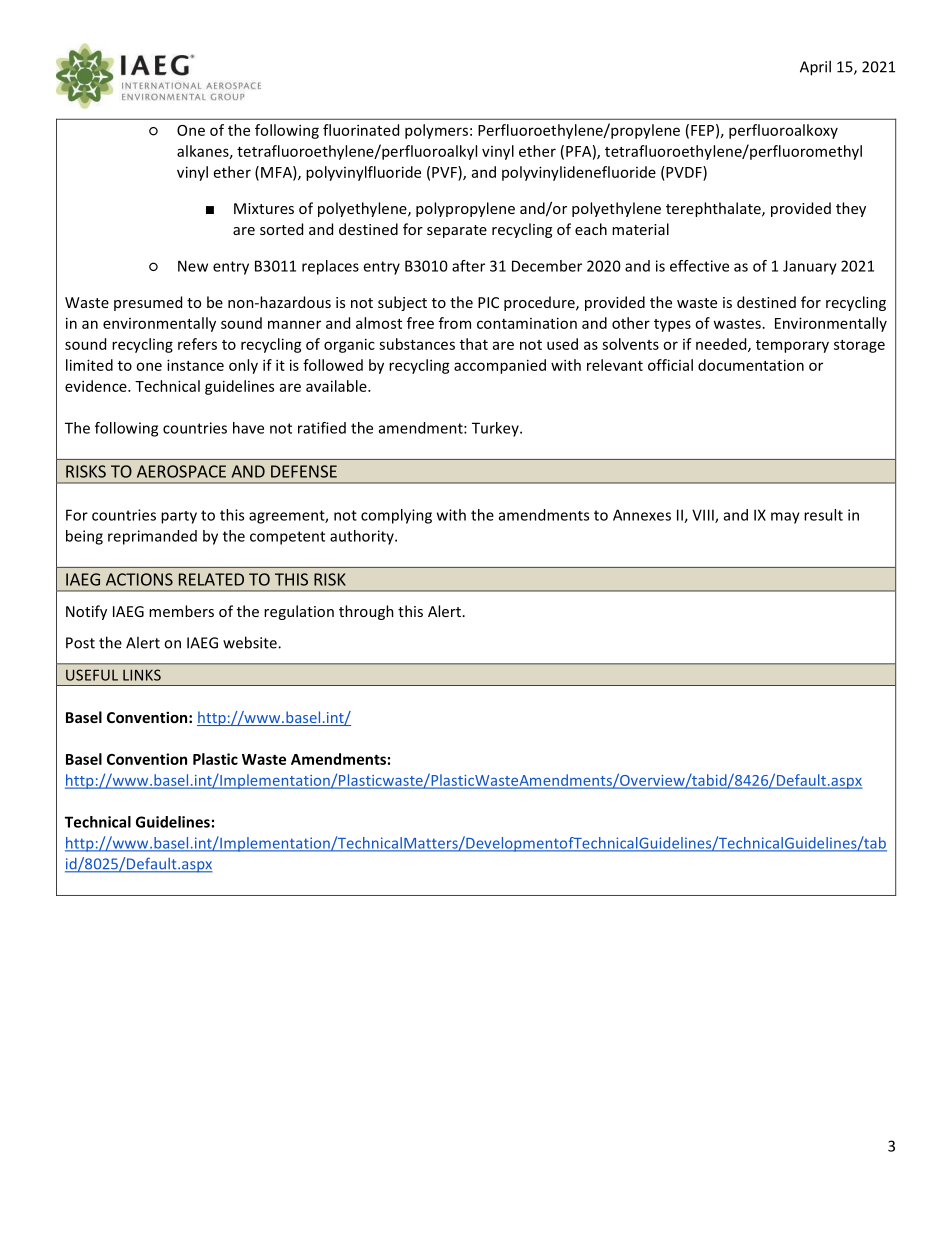 The width and height of the screenshot is (952, 1233). Describe the element at coordinates (455, 323) in the screenshot. I see `from` at that location.
